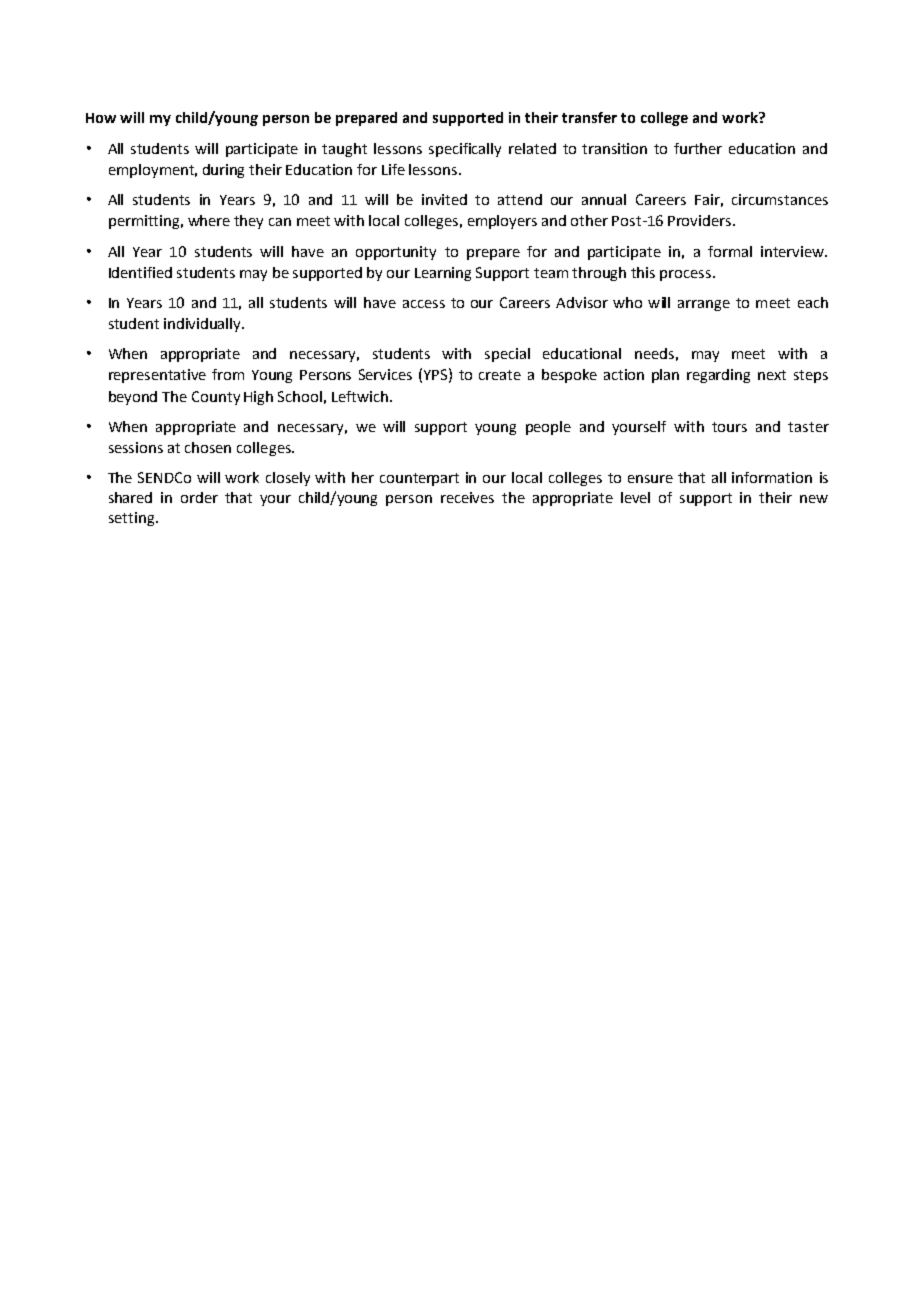  What do you see at coordinates (701, 220) in the screenshot?
I see `Providers` at bounding box center [701, 220].
